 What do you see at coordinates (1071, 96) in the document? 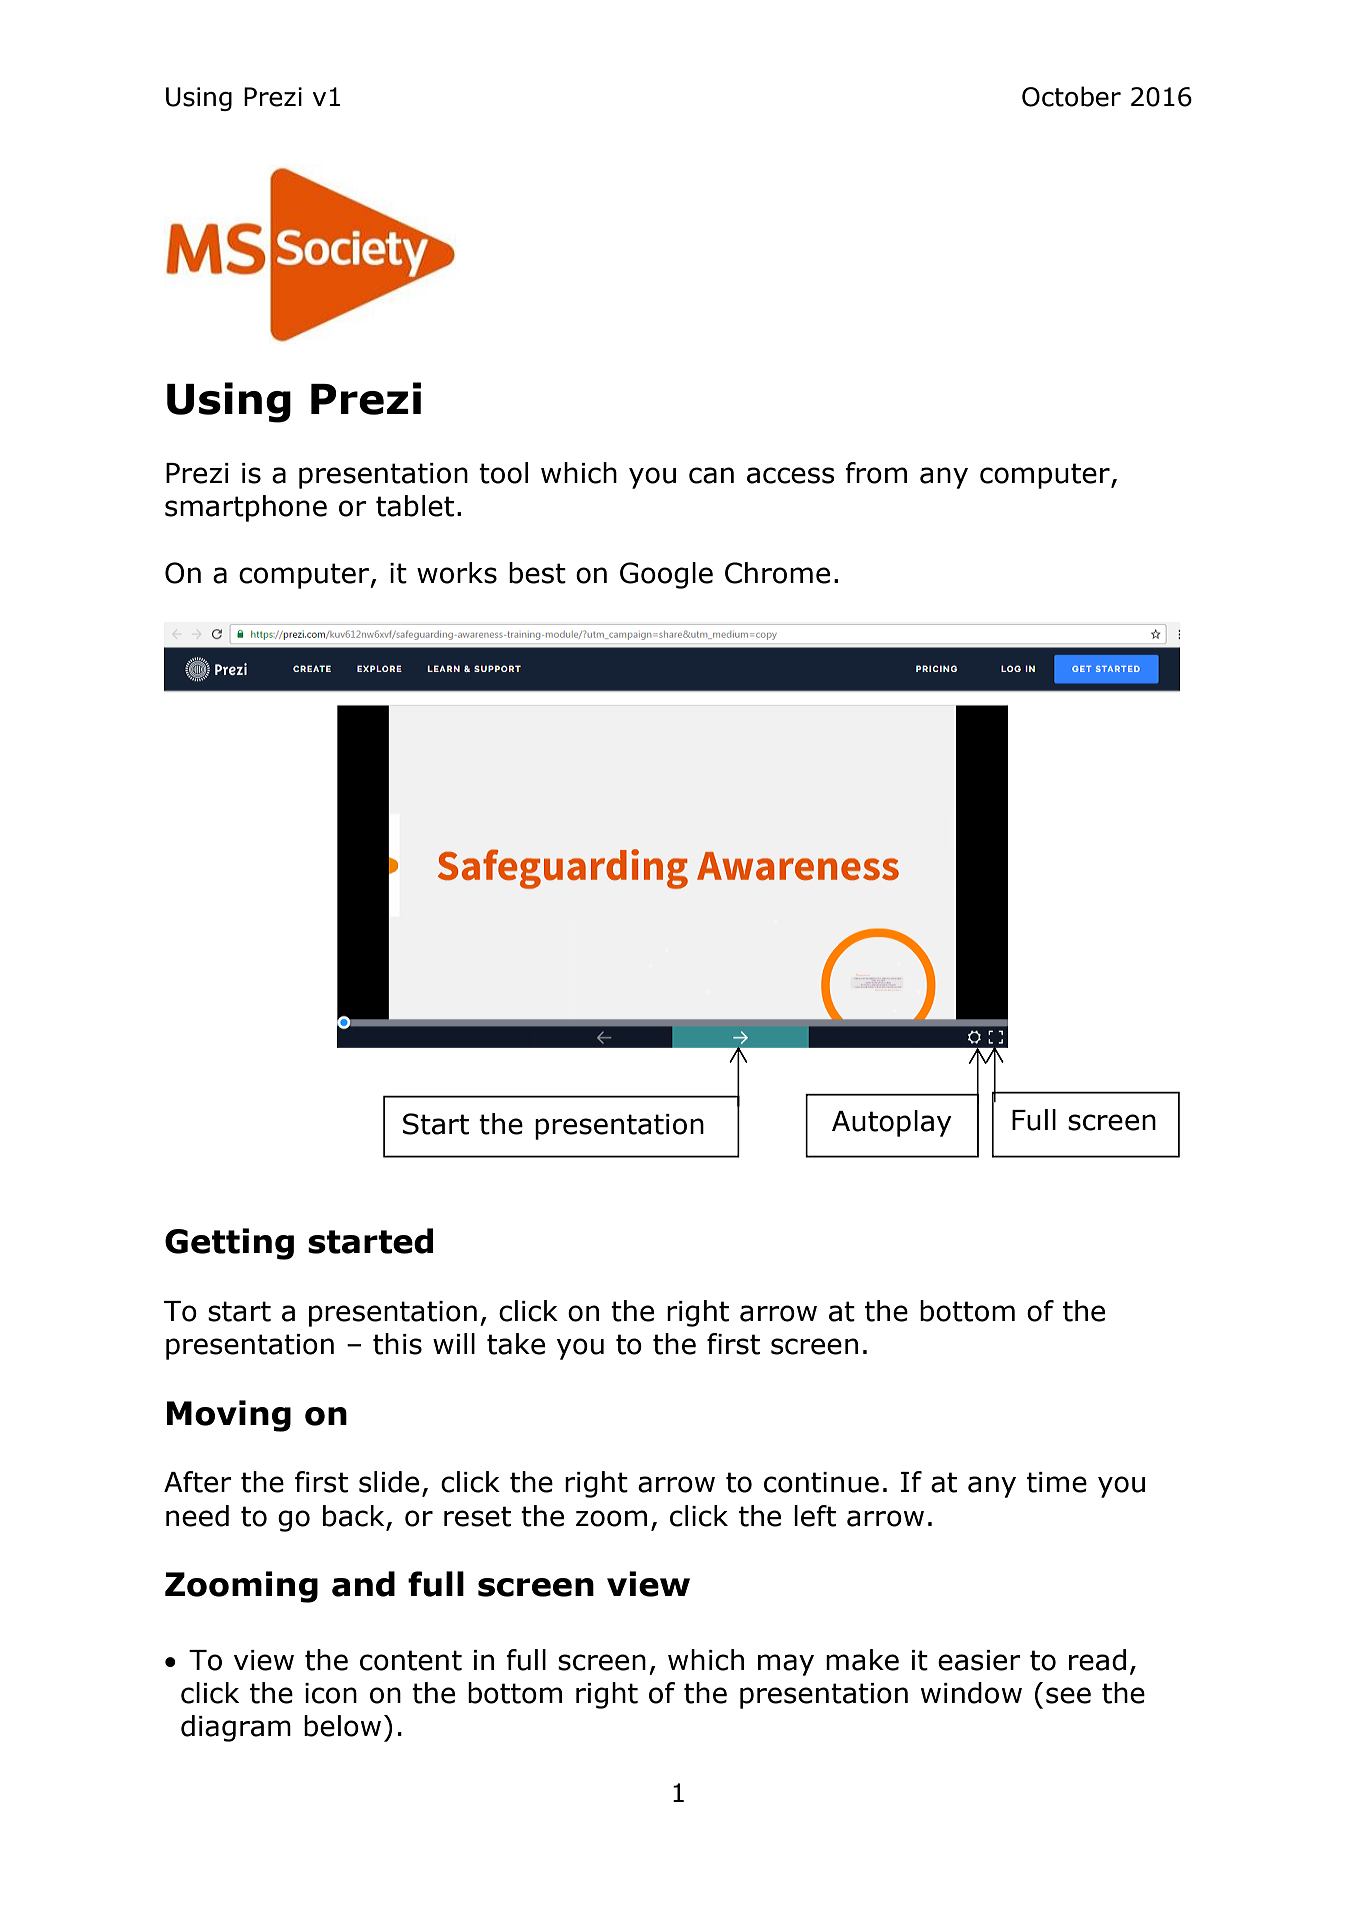
I see `October` at bounding box center [1071, 96].
